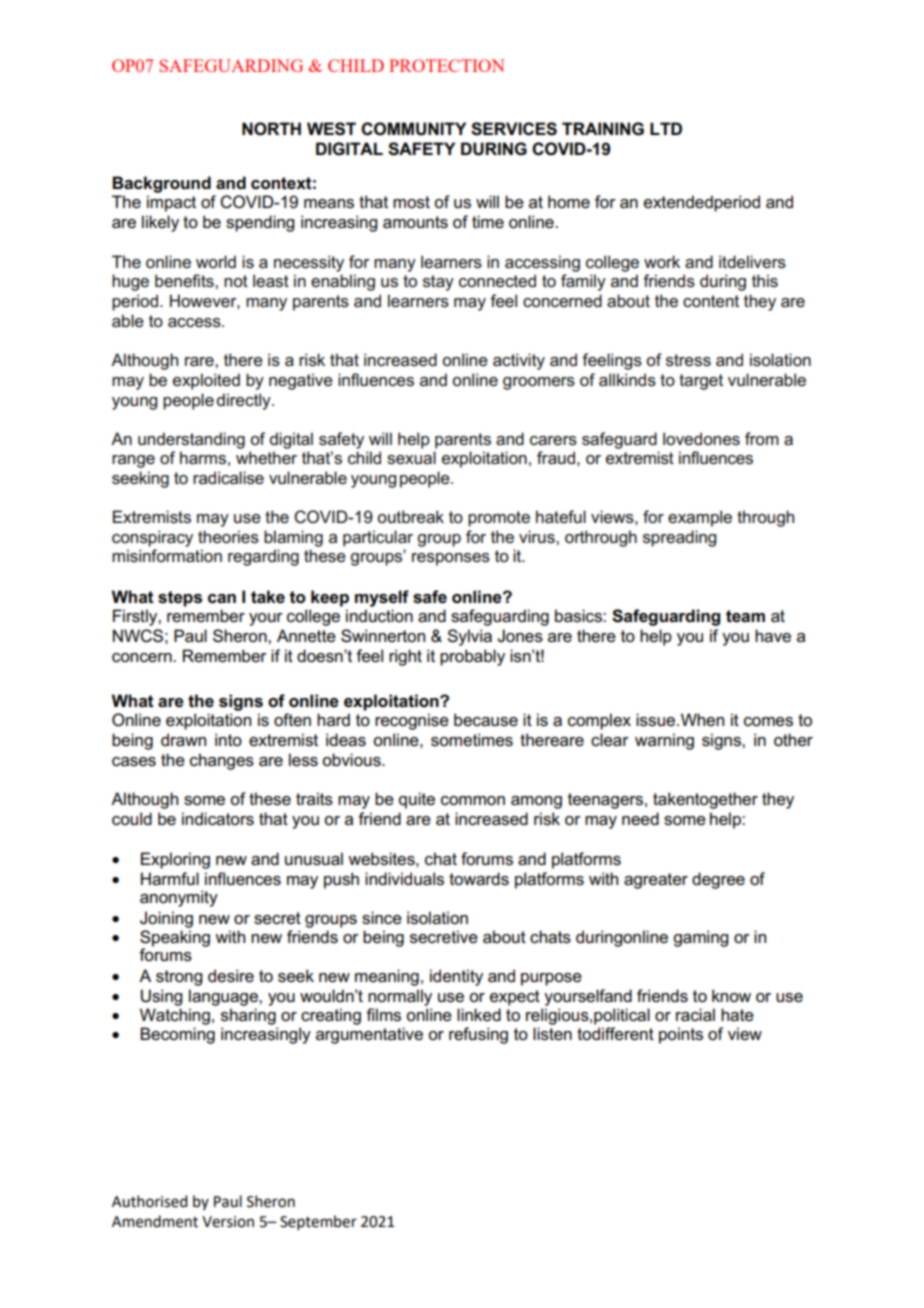  I want to click on NORTH, so click(271, 129).
